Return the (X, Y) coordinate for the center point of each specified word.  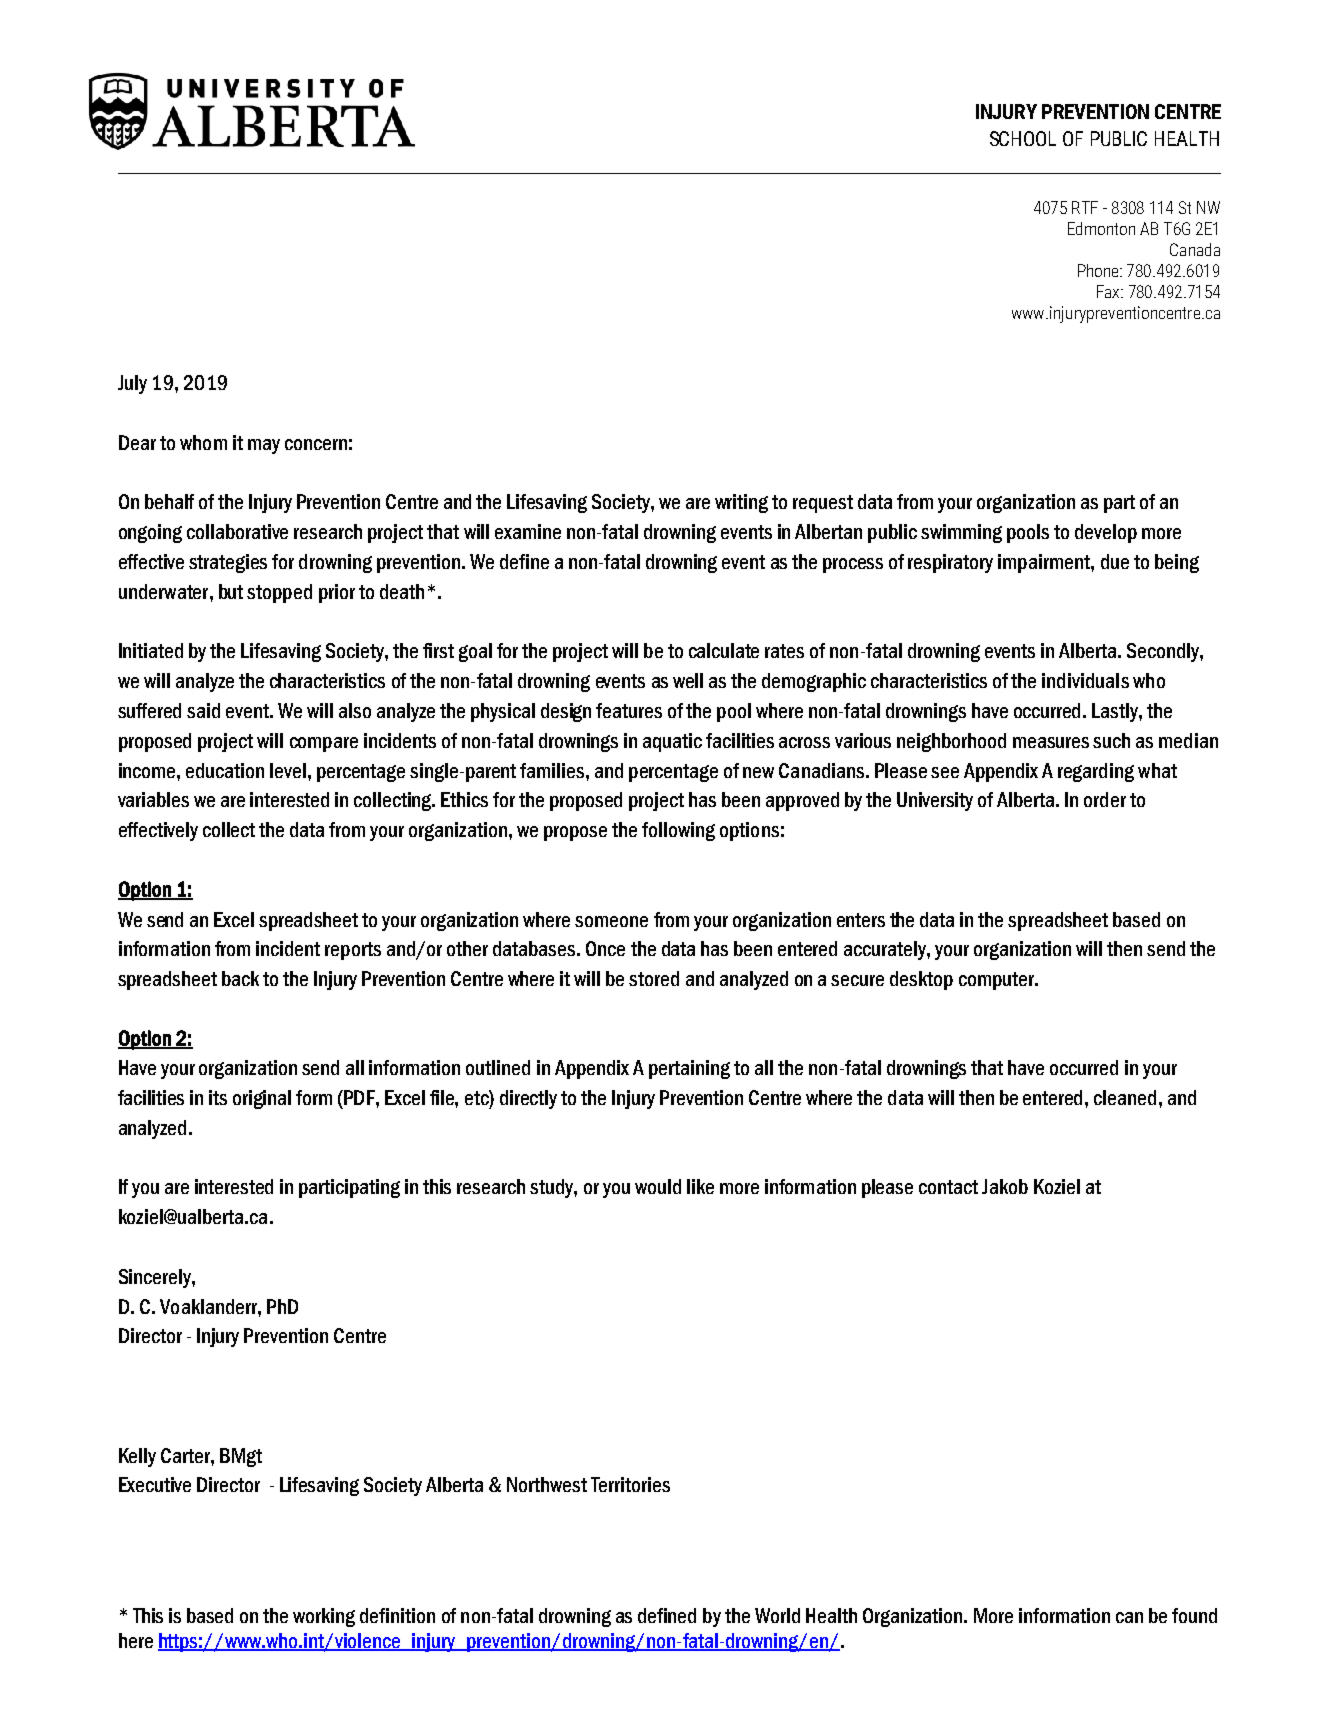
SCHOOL (1023, 138)
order (1105, 799)
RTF (1085, 207)
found (1194, 1615)
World (777, 1615)
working (324, 1617)
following (678, 831)
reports (353, 951)
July (132, 384)
